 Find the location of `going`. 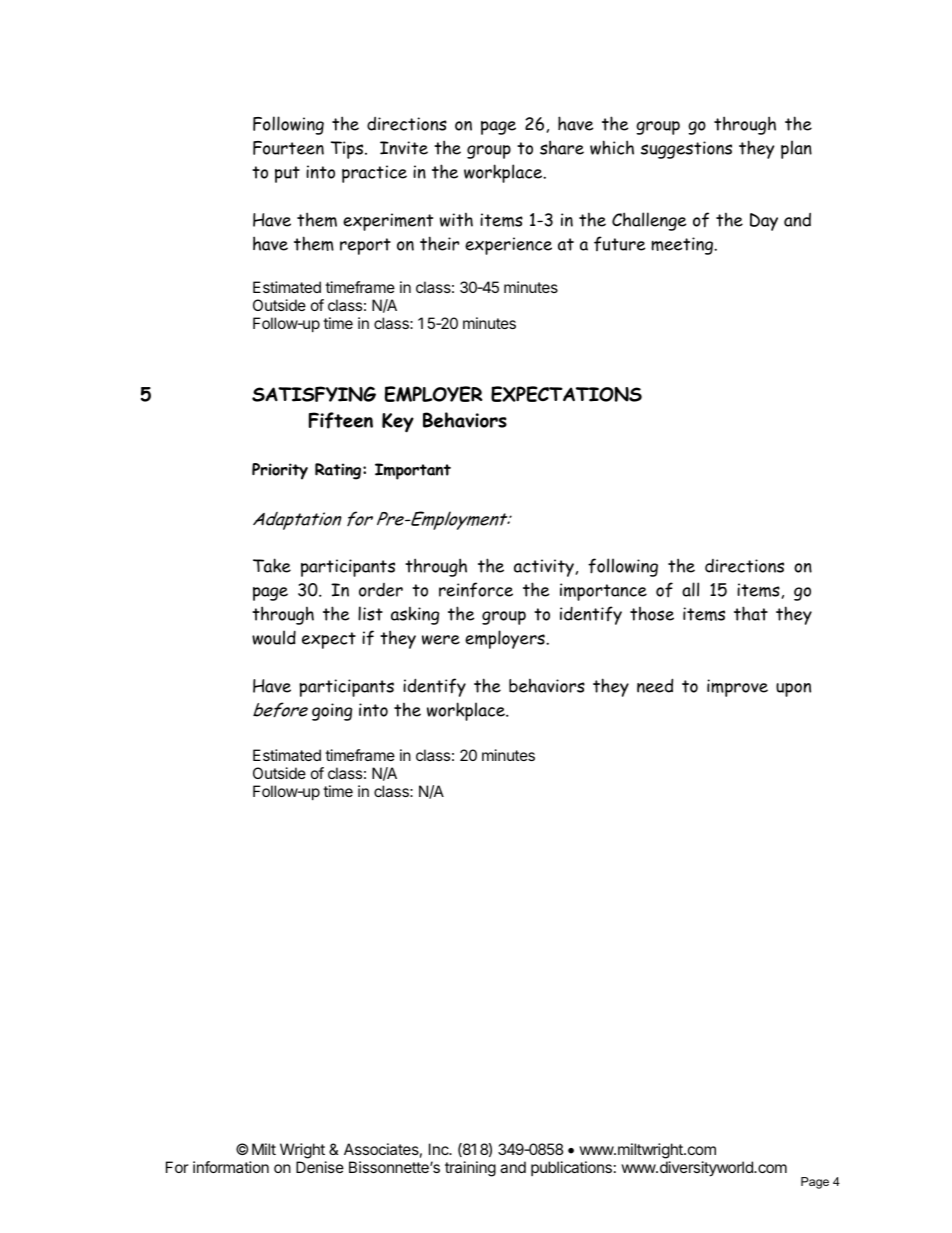

going is located at coordinates (332, 712).
